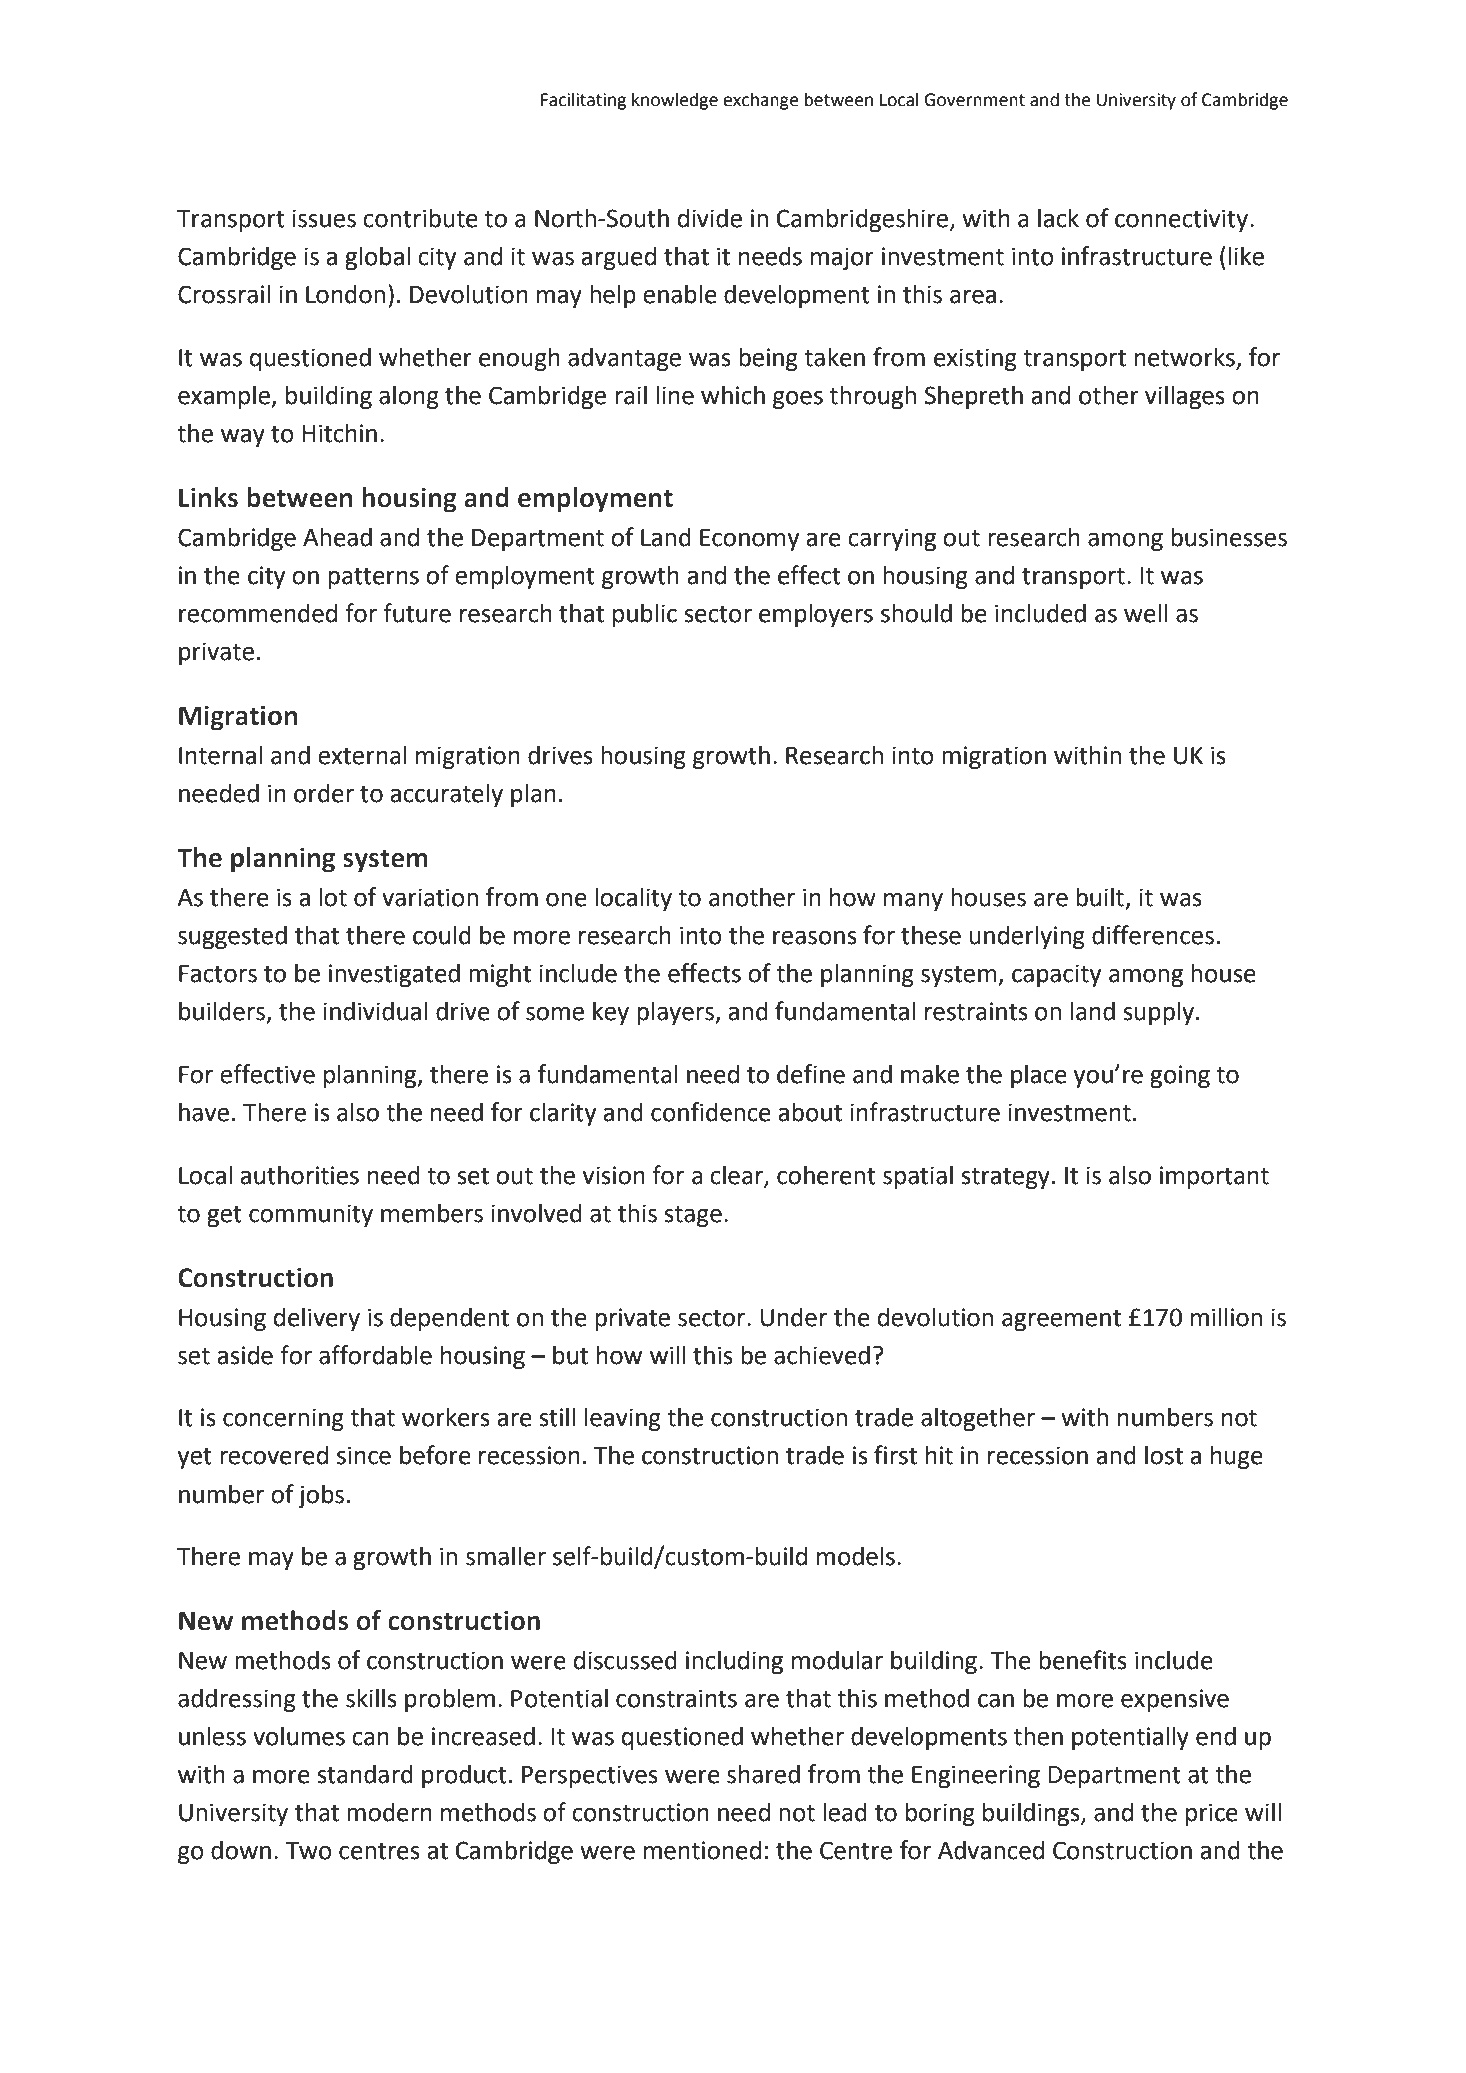  Describe the element at coordinates (645, 615) in the screenshot. I see `public` at that location.
